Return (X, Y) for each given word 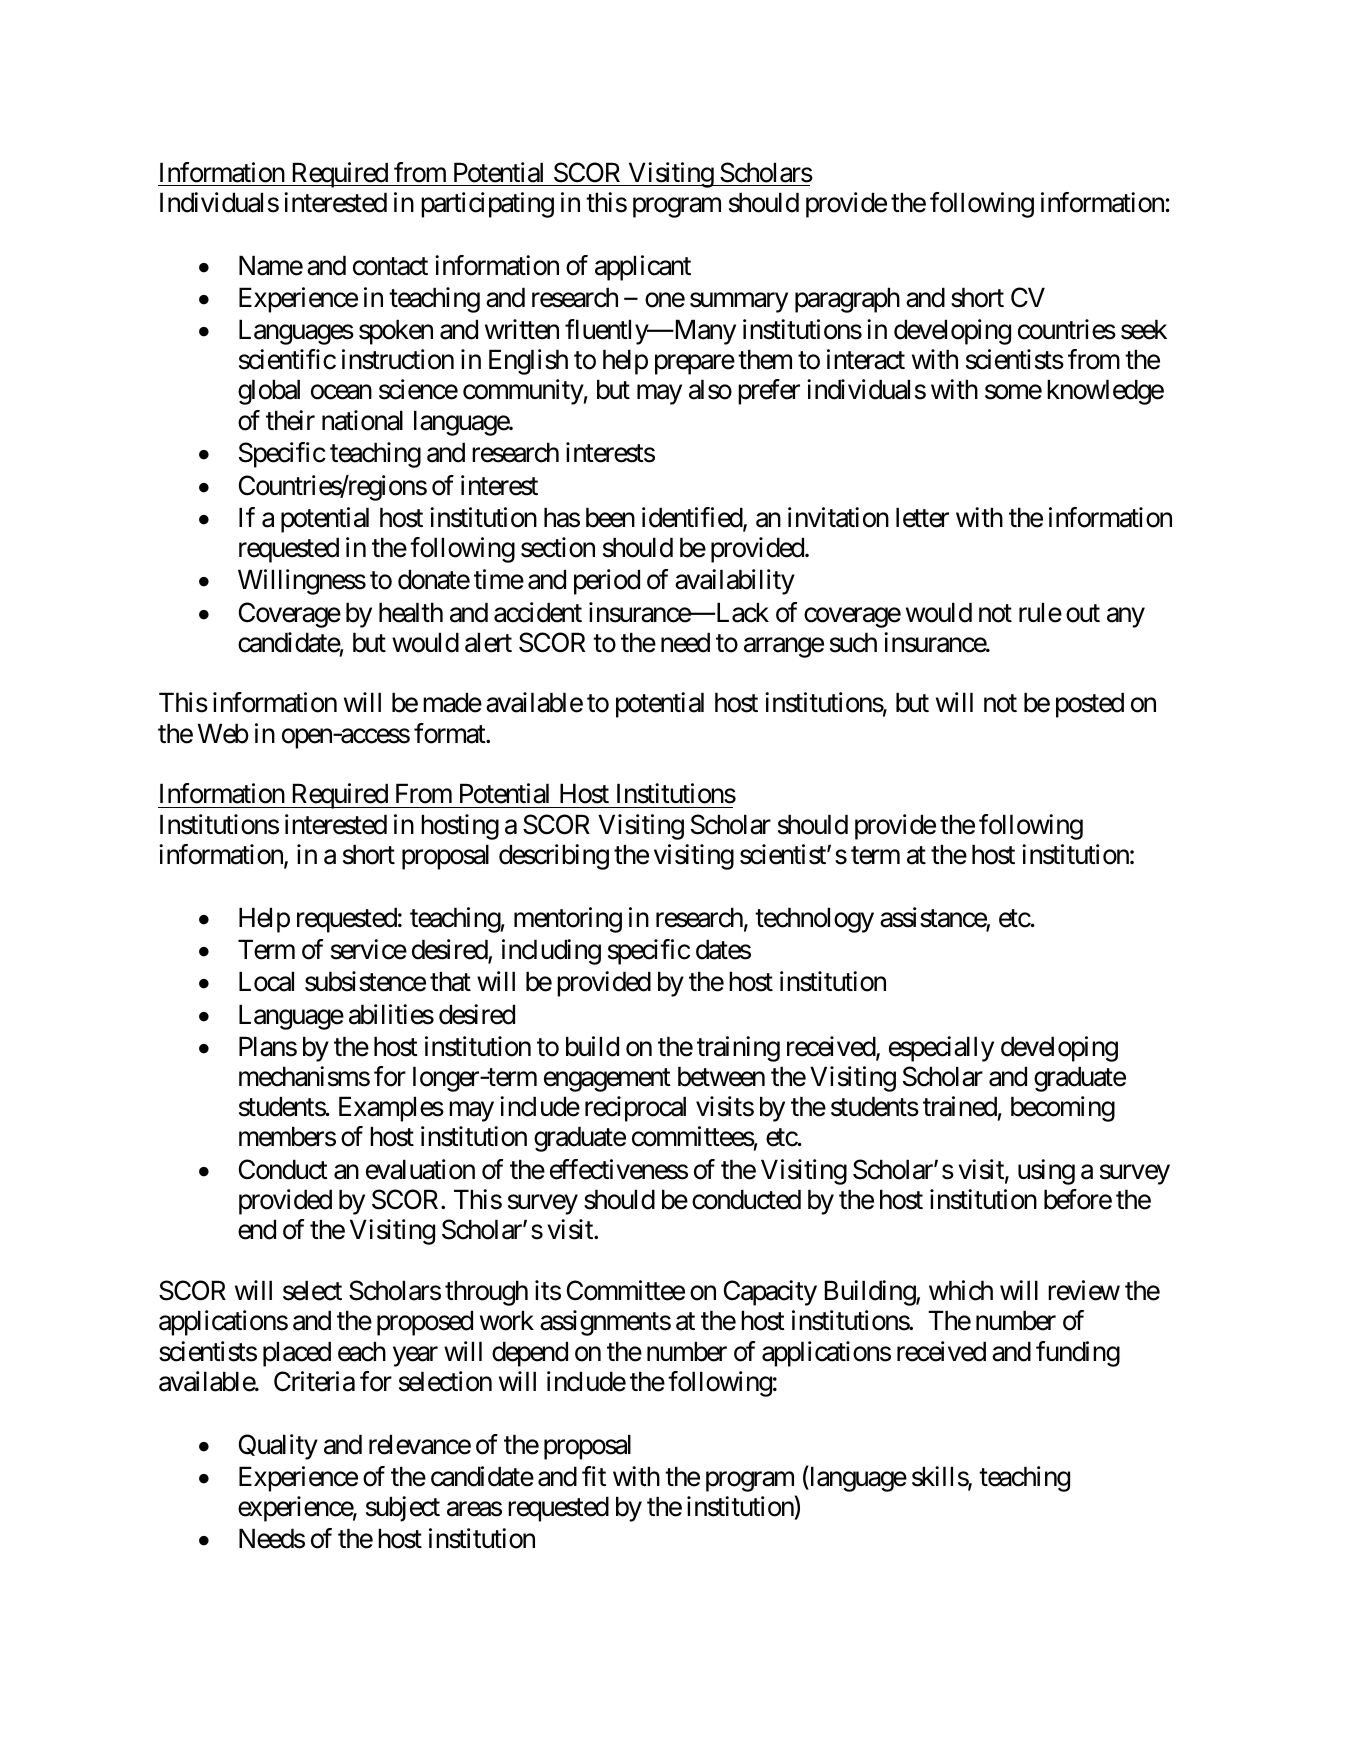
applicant (643, 268)
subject (403, 1509)
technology (814, 920)
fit (594, 1476)
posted (1090, 705)
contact (390, 266)
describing (554, 857)
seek (1144, 329)
